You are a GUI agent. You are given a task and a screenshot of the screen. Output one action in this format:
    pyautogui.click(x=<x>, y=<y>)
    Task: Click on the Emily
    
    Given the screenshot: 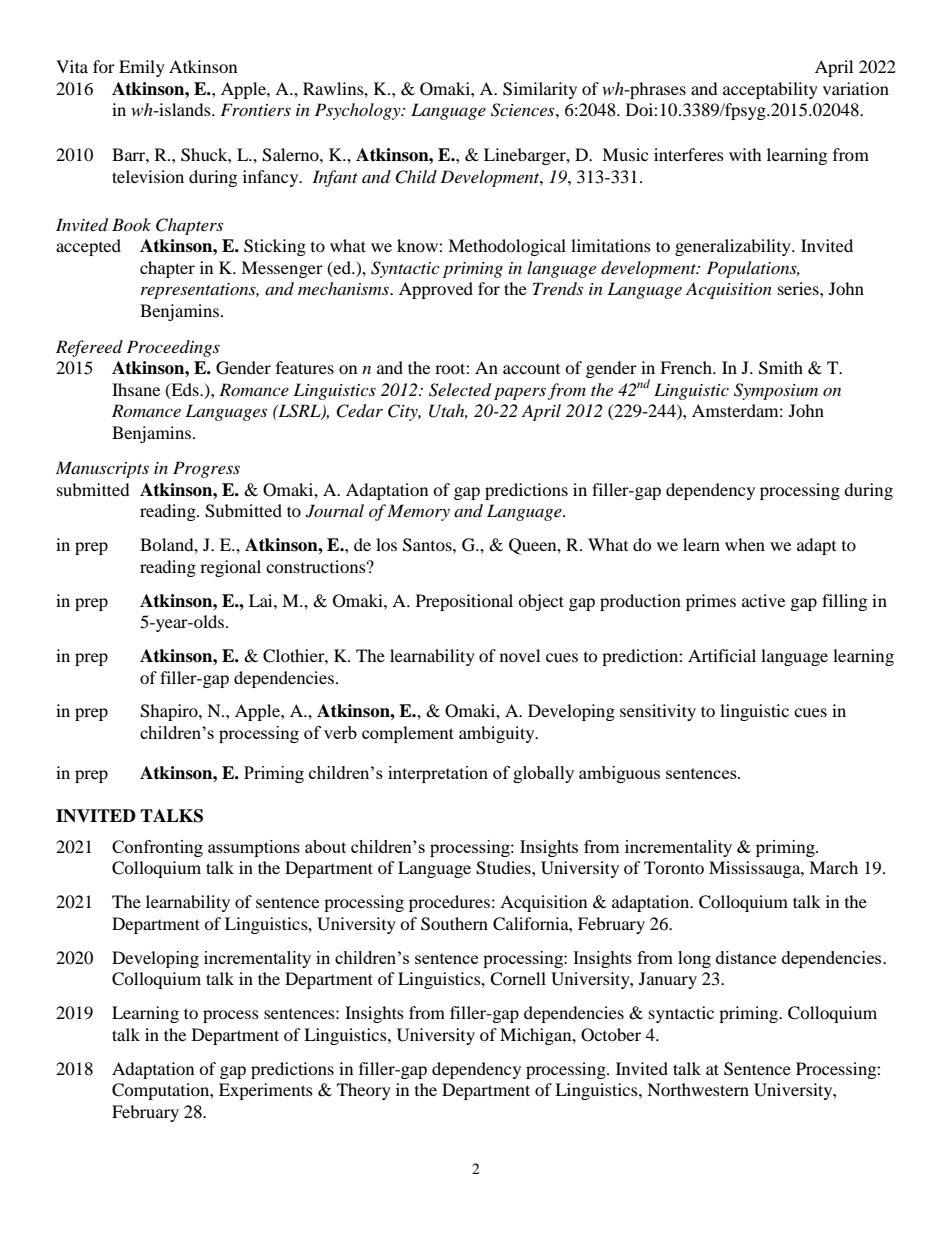 What is the action you would take?
    pyautogui.click(x=142, y=68)
